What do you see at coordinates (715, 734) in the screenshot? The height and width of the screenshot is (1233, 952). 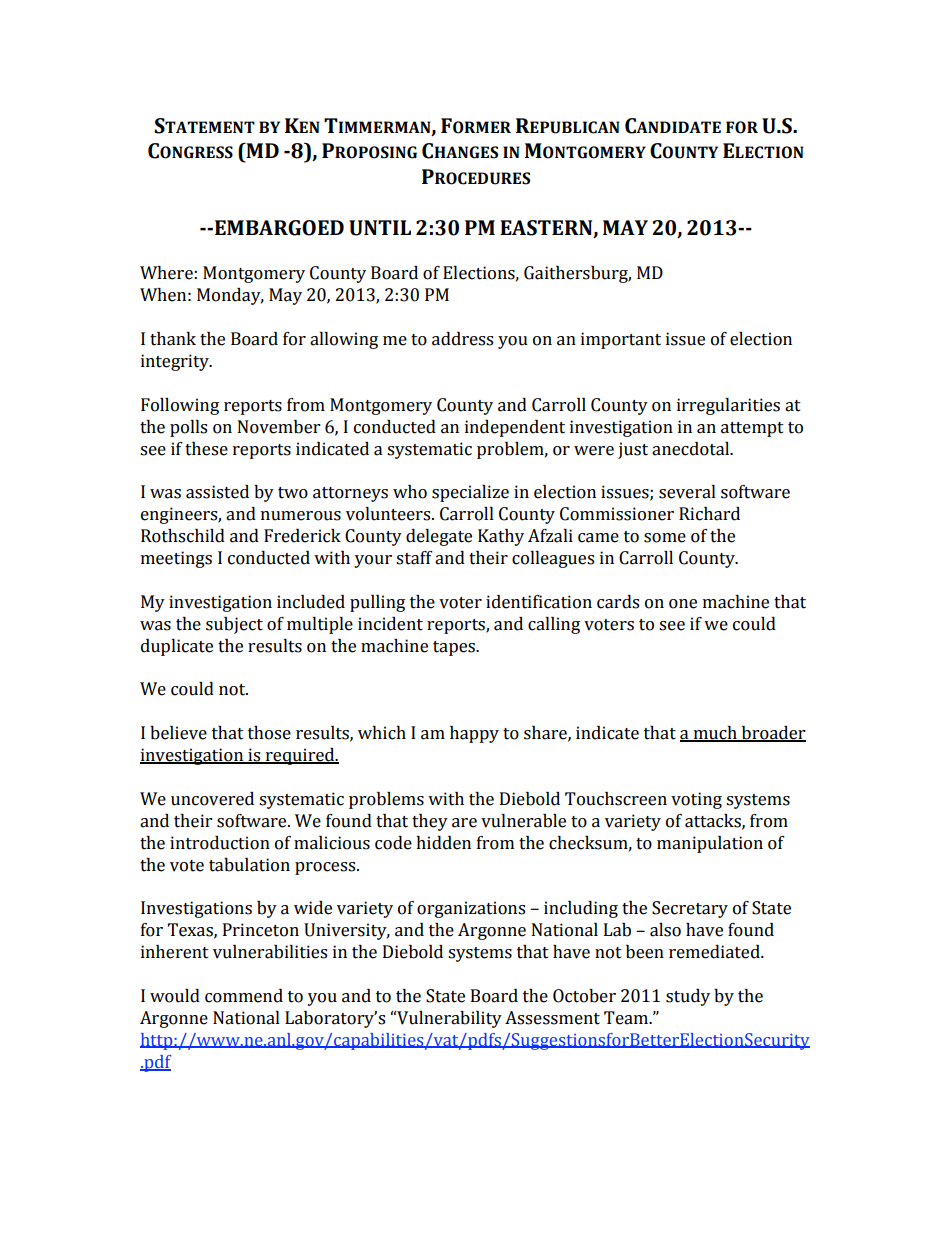 I see `much` at bounding box center [715, 734].
